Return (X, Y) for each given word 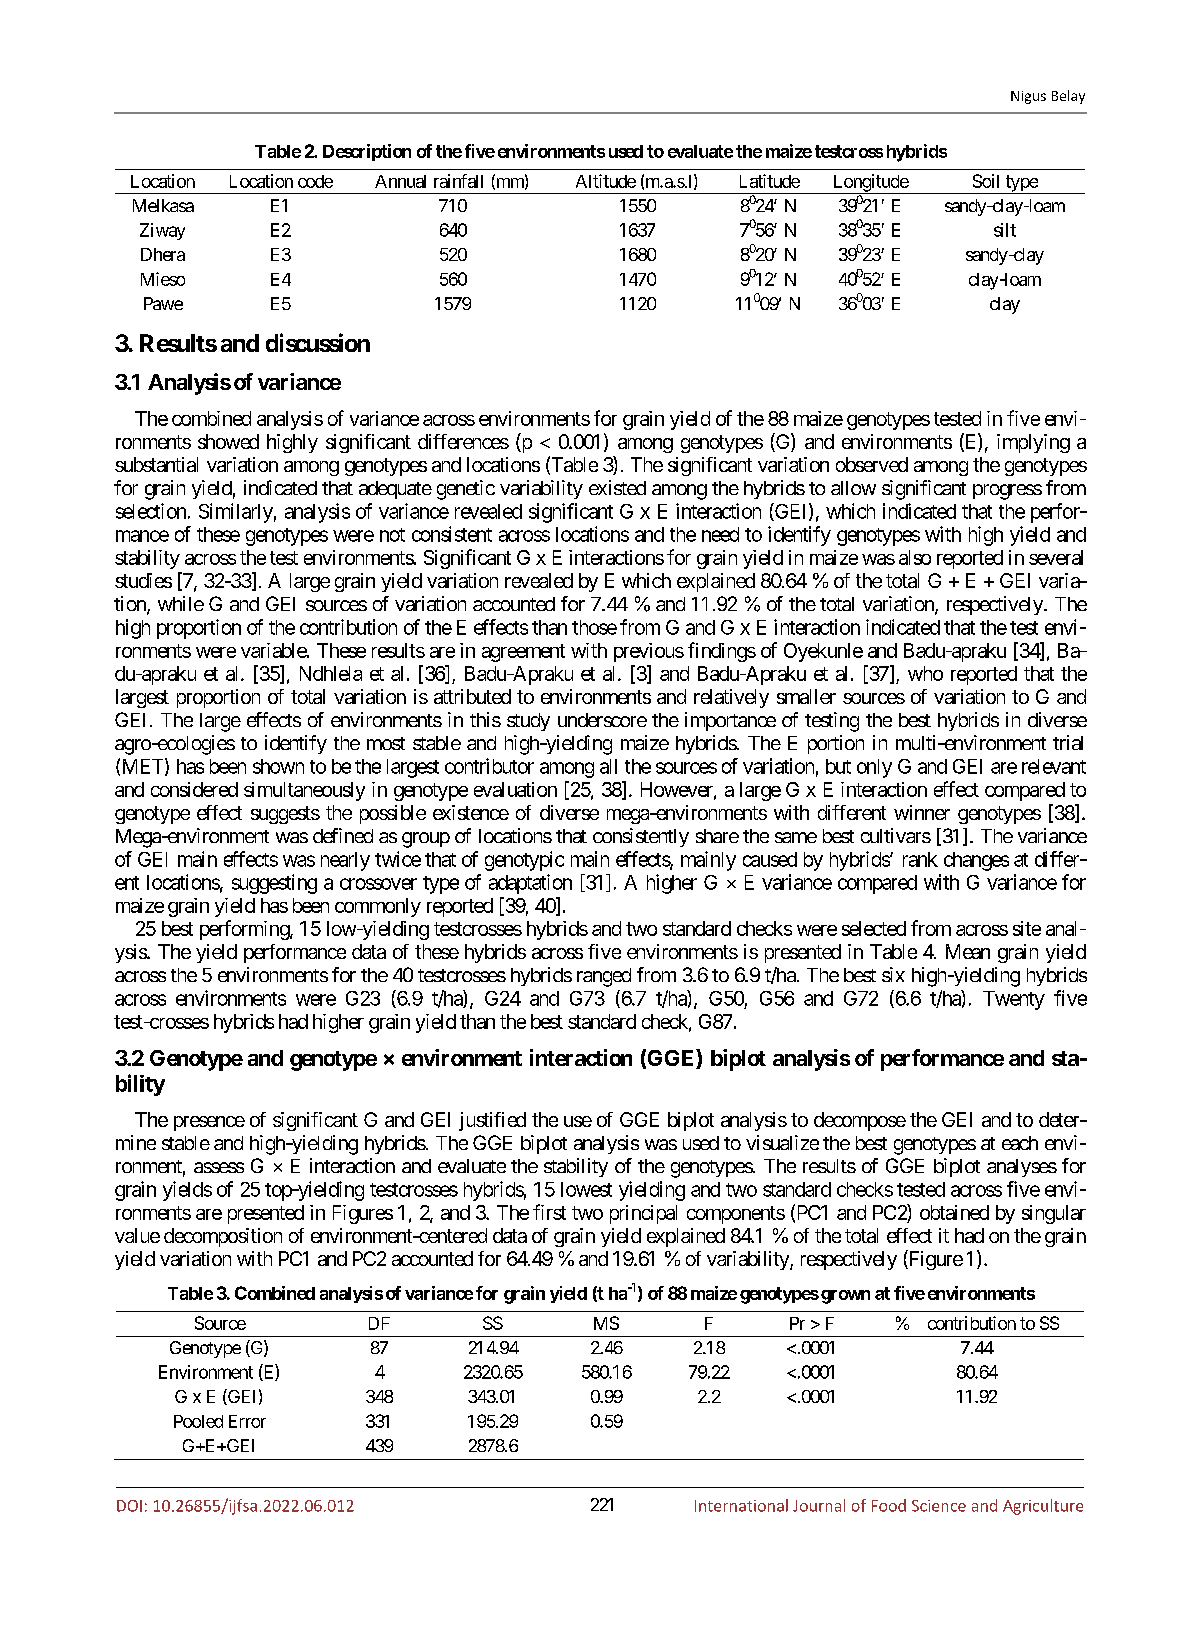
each (1020, 1143)
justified (492, 1121)
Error (247, 1421)
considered (194, 789)
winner (922, 812)
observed (872, 464)
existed (617, 487)
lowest (586, 1189)
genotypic (524, 861)
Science (939, 1506)
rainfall (458, 181)
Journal (819, 1505)
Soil (986, 181)
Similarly (236, 513)
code (315, 181)
